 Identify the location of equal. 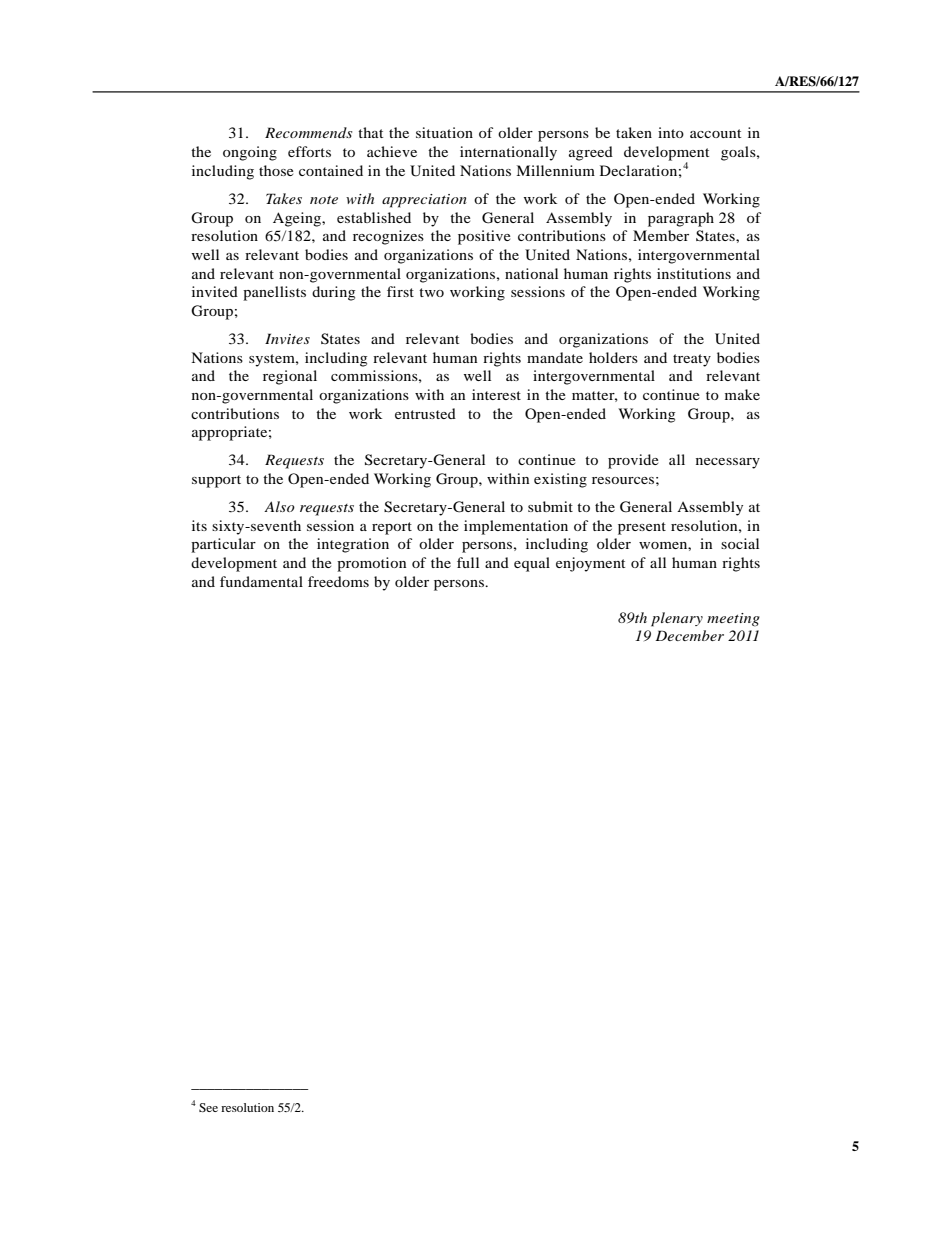
(532, 564).
